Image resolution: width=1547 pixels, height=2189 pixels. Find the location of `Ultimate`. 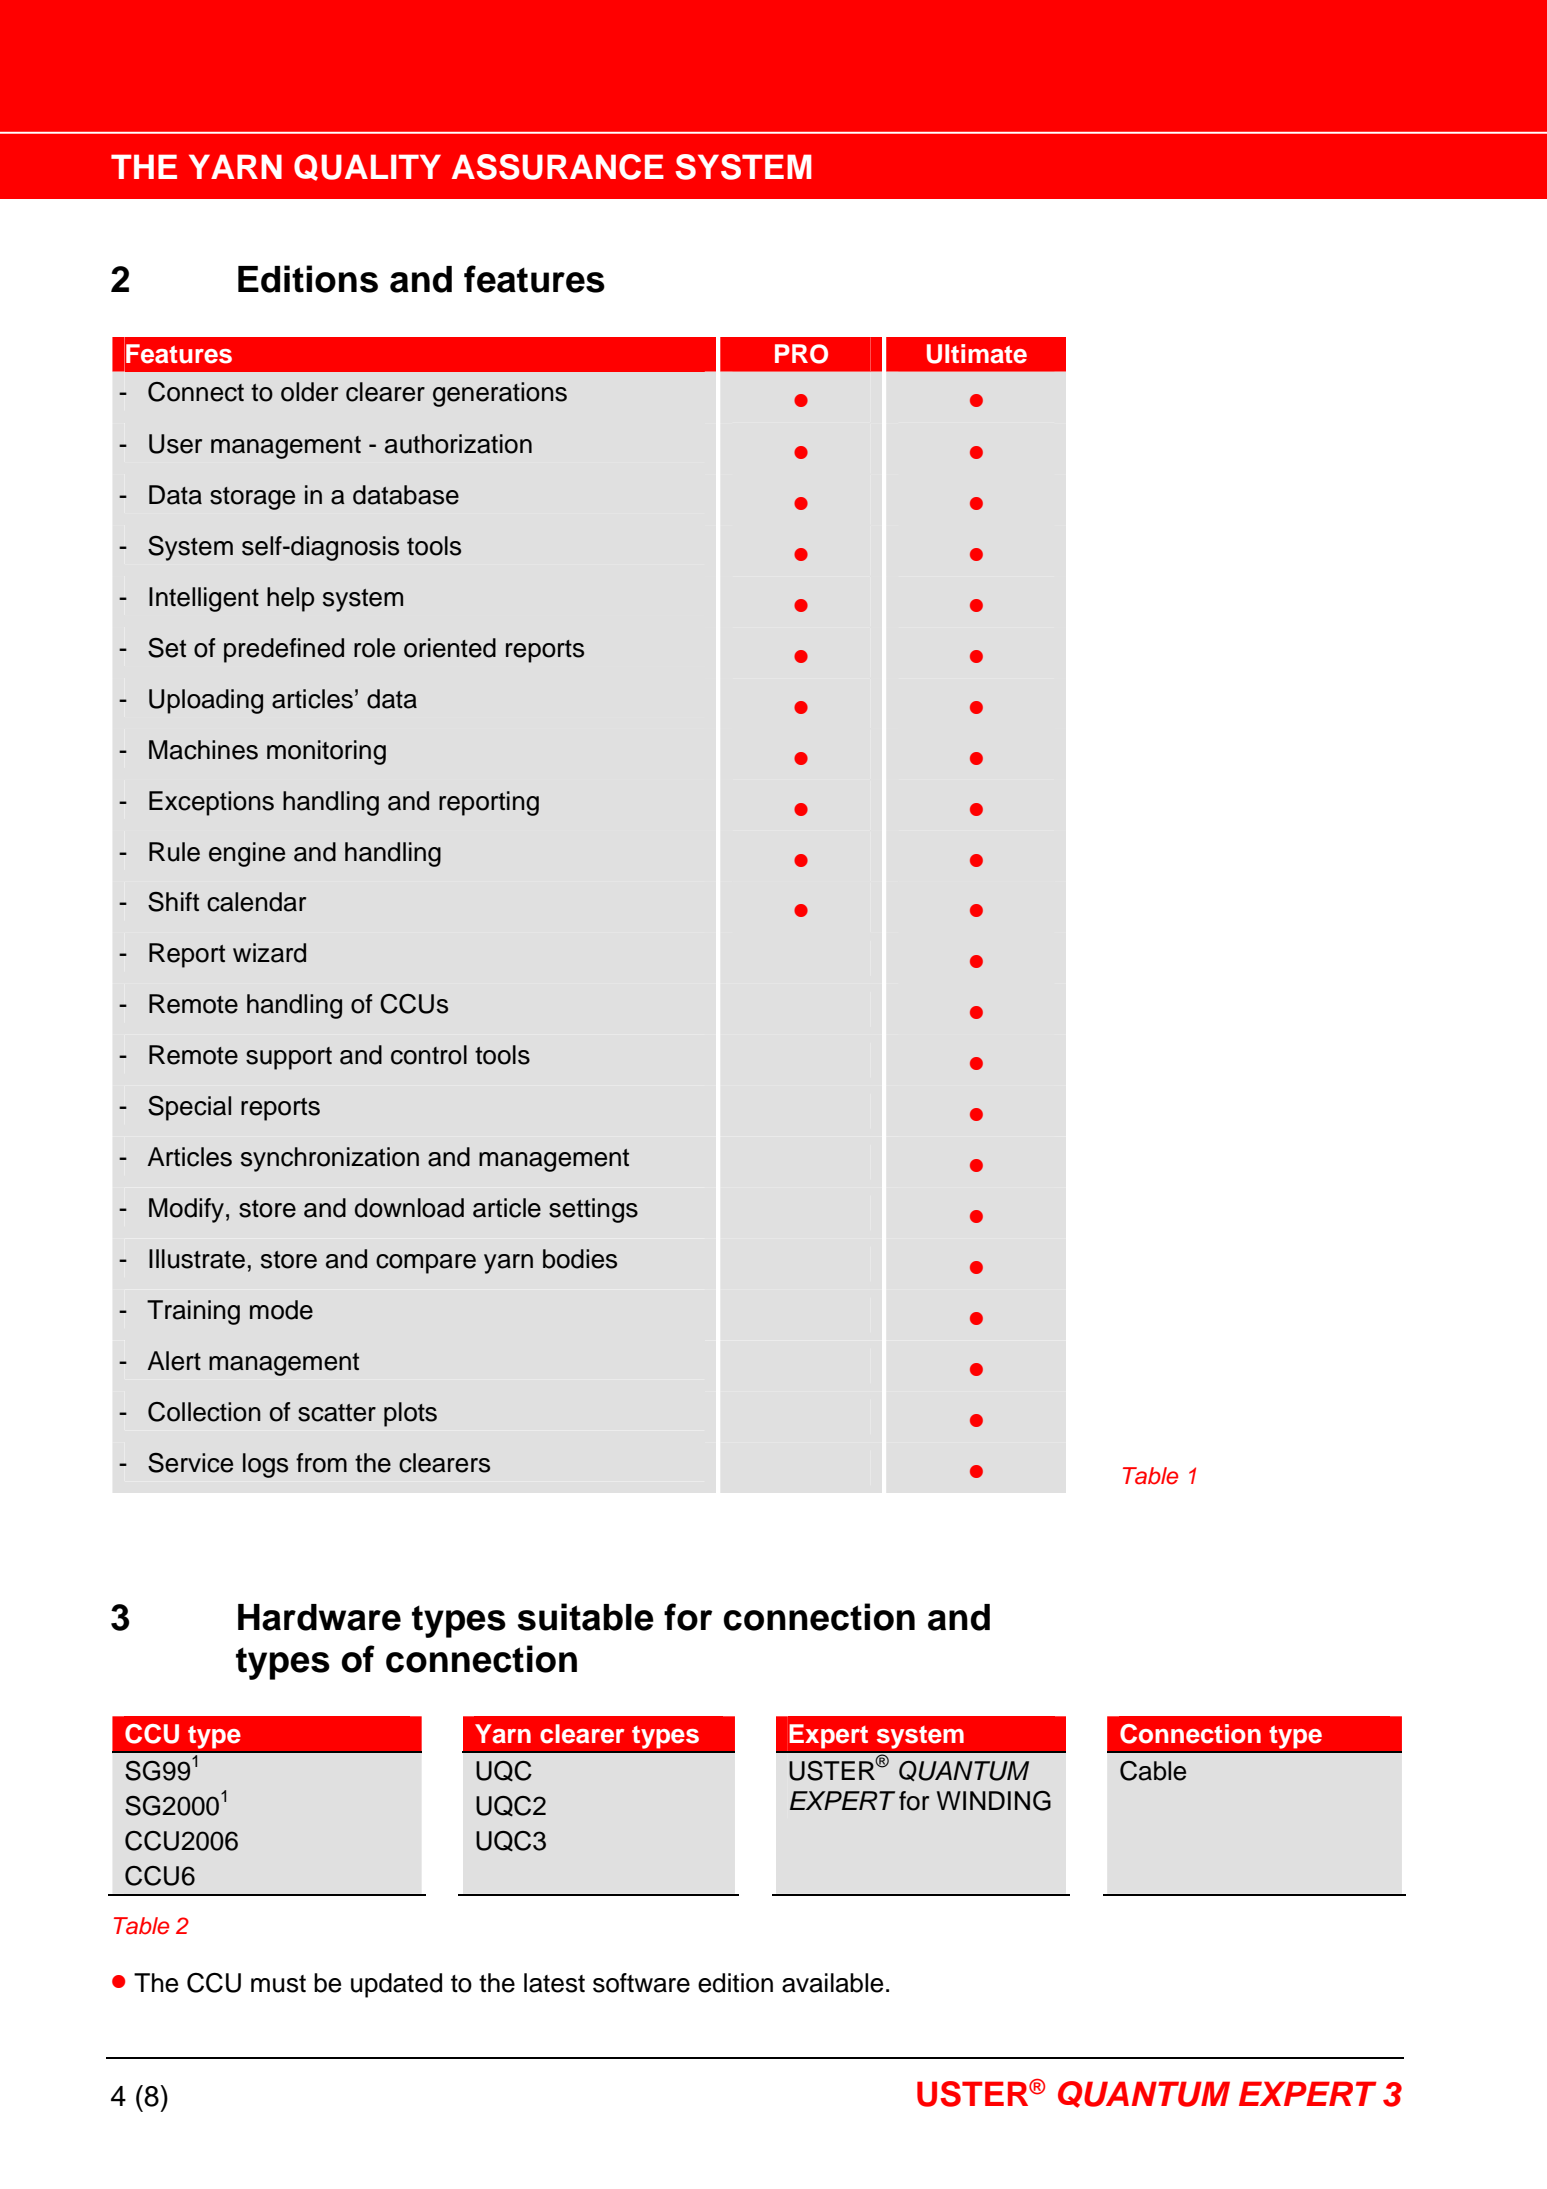

Ultimate is located at coordinates (977, 354).
